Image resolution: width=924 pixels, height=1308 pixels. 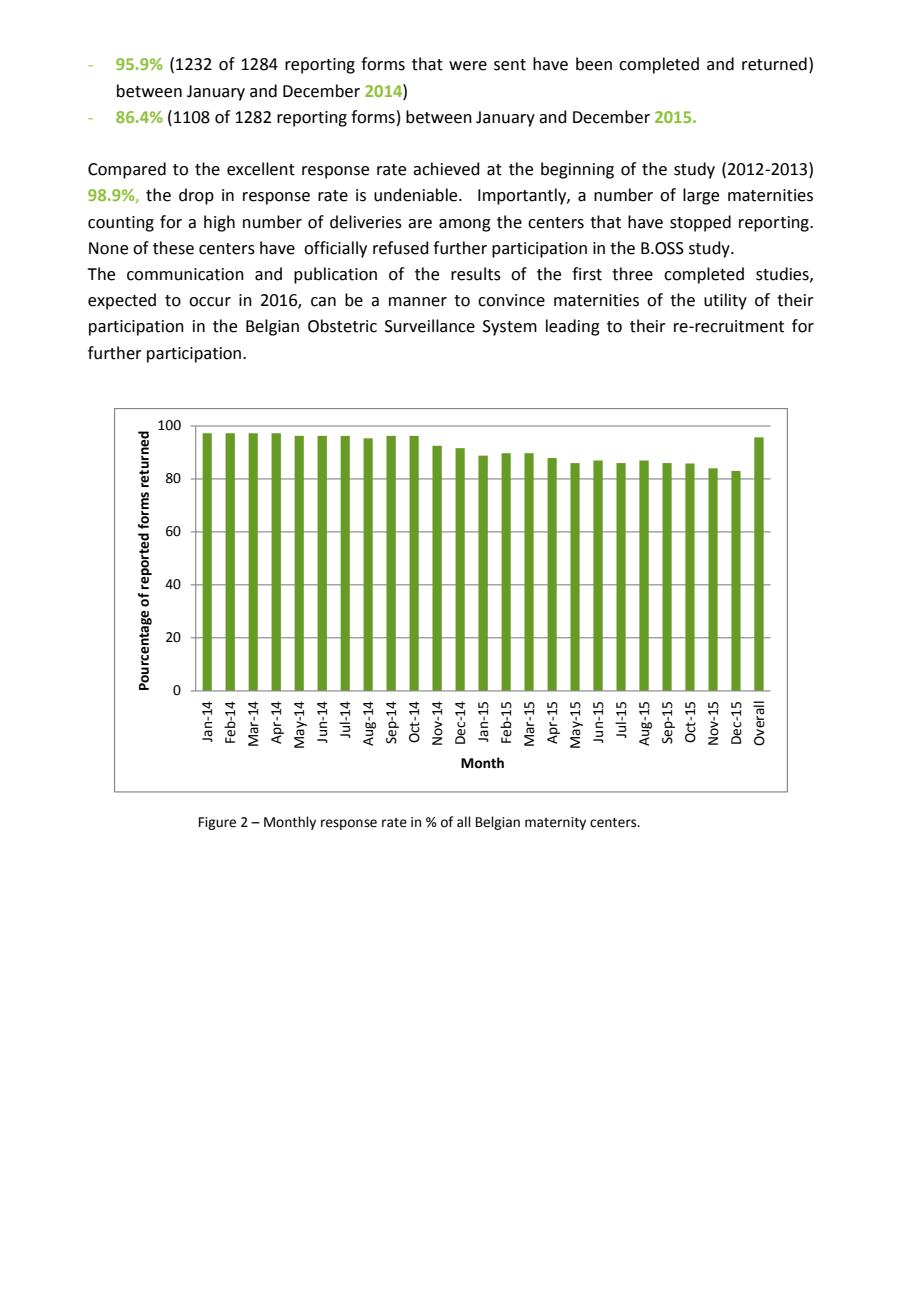 I want to click on maternity, so click(x=555, y=823).
